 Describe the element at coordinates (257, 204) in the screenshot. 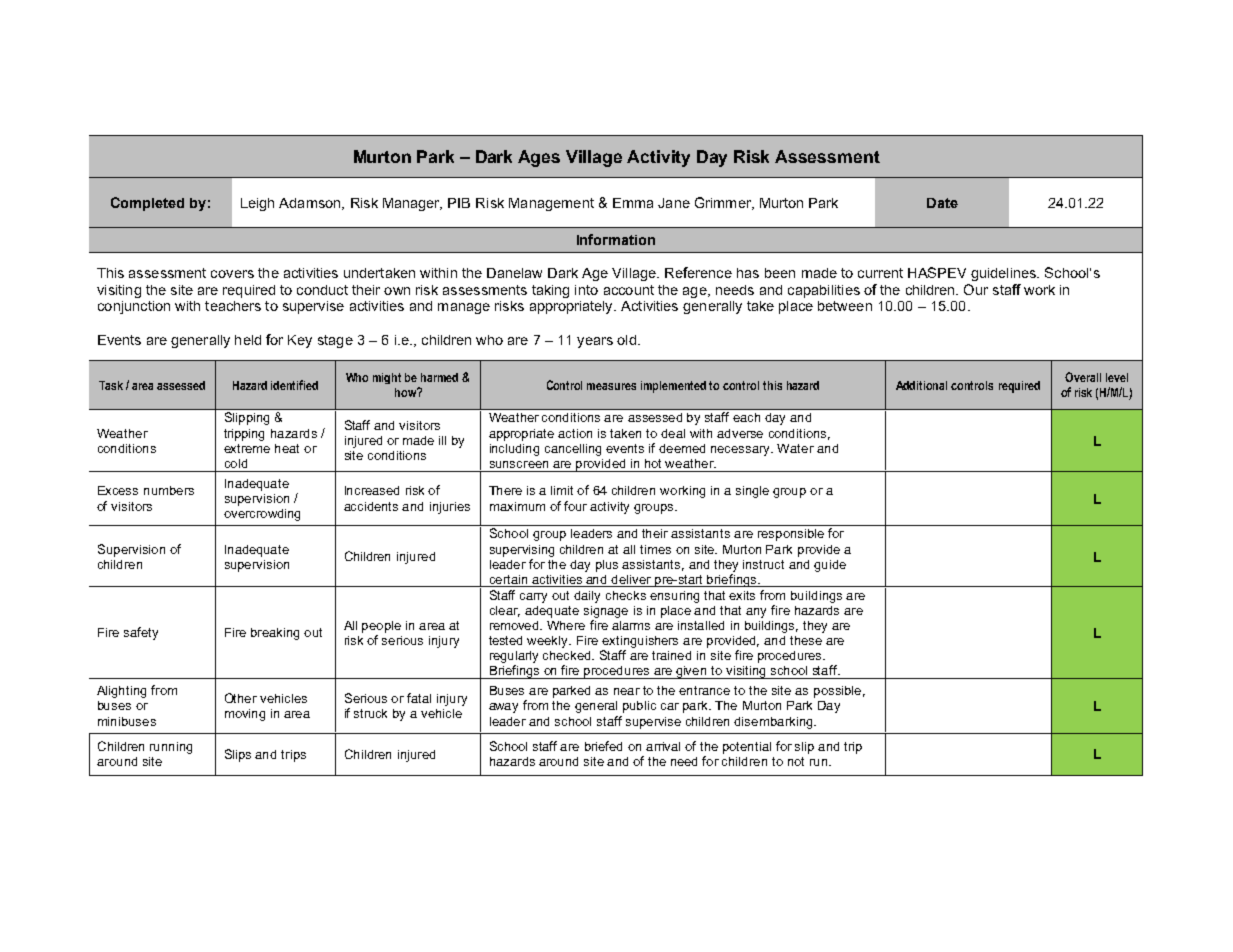

I see `Leigh` at that location.
